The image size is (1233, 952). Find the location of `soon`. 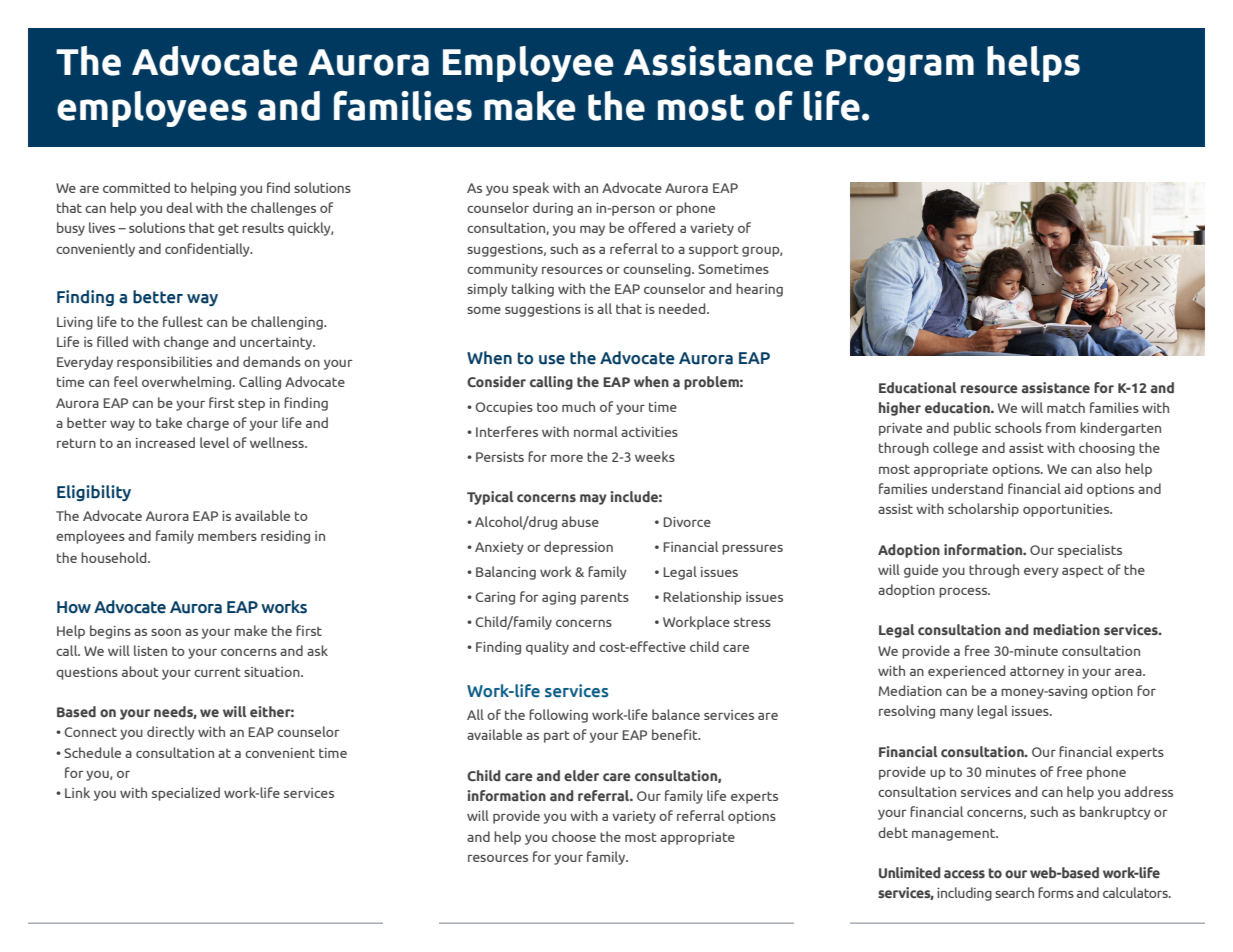

soon is located at coordinates (166, 632).
